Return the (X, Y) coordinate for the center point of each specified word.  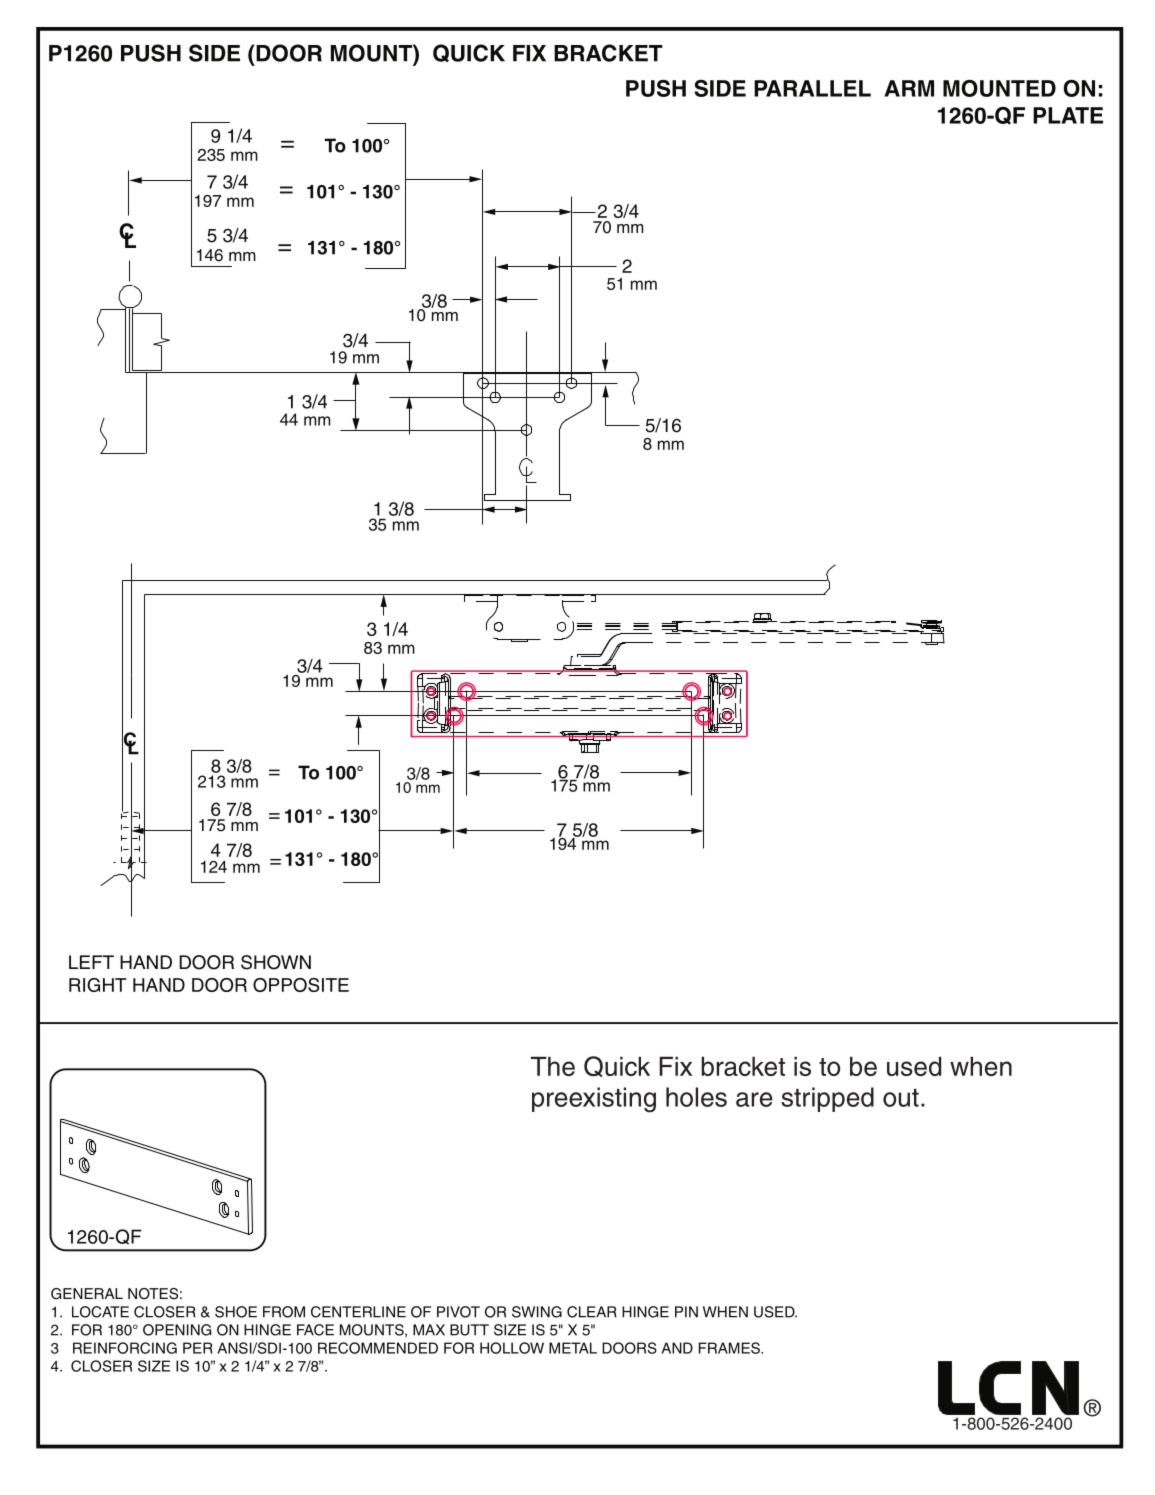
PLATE (1068, 115)
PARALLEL (812, 88)
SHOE (236, 1312)
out (901, 1098)
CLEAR (592, 1312)
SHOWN (276, 962)
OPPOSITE (301, 985)
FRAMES (730, 1348)
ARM (909, 88)
